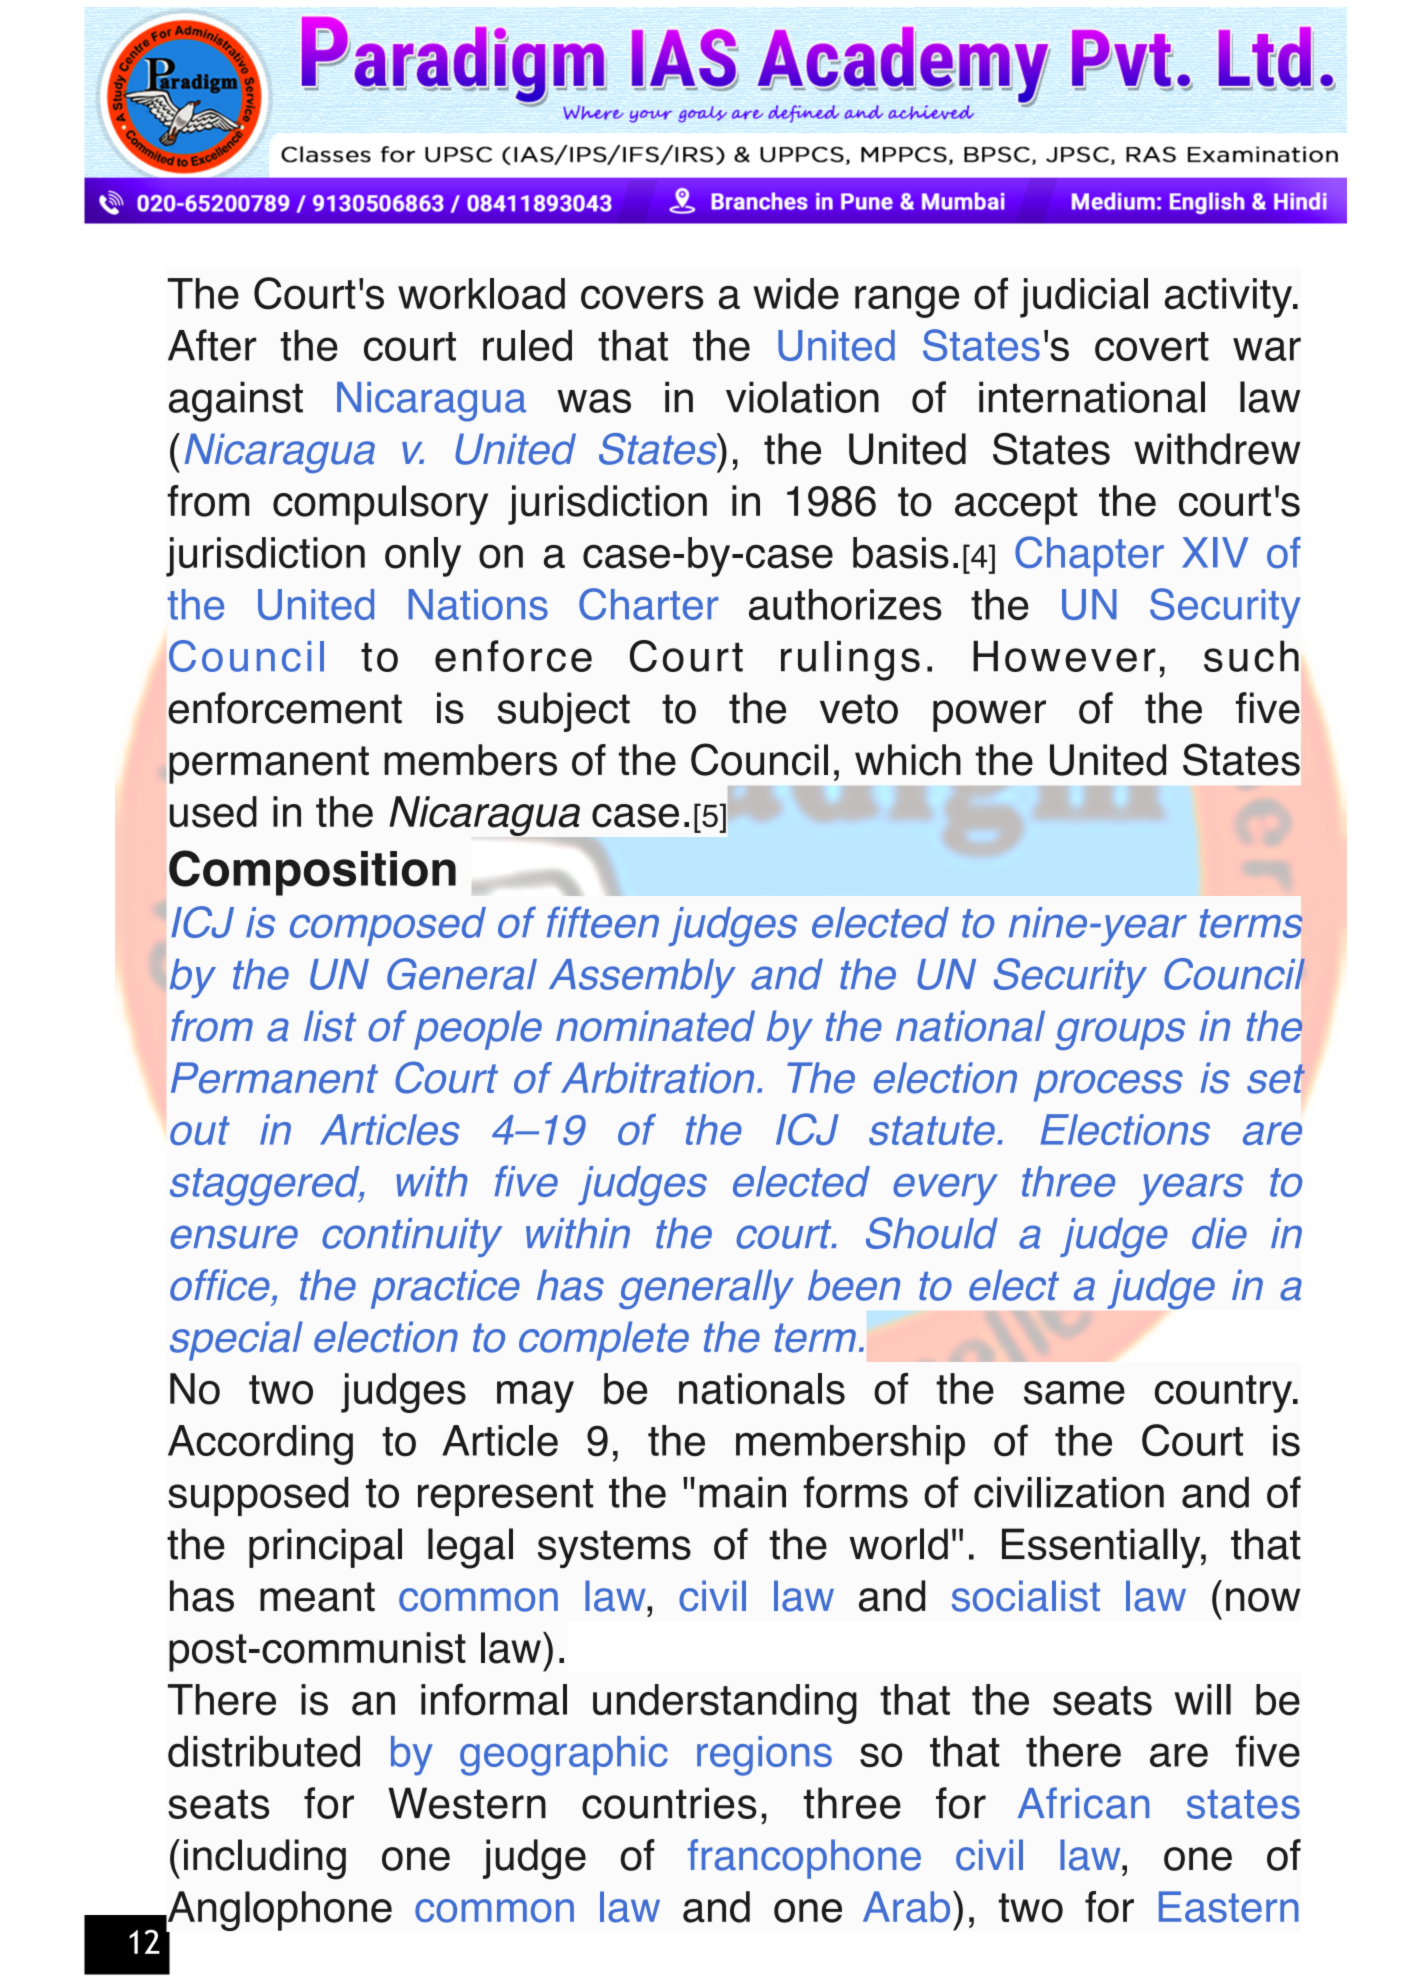  I want to click on now, so click(1263, 1600).
